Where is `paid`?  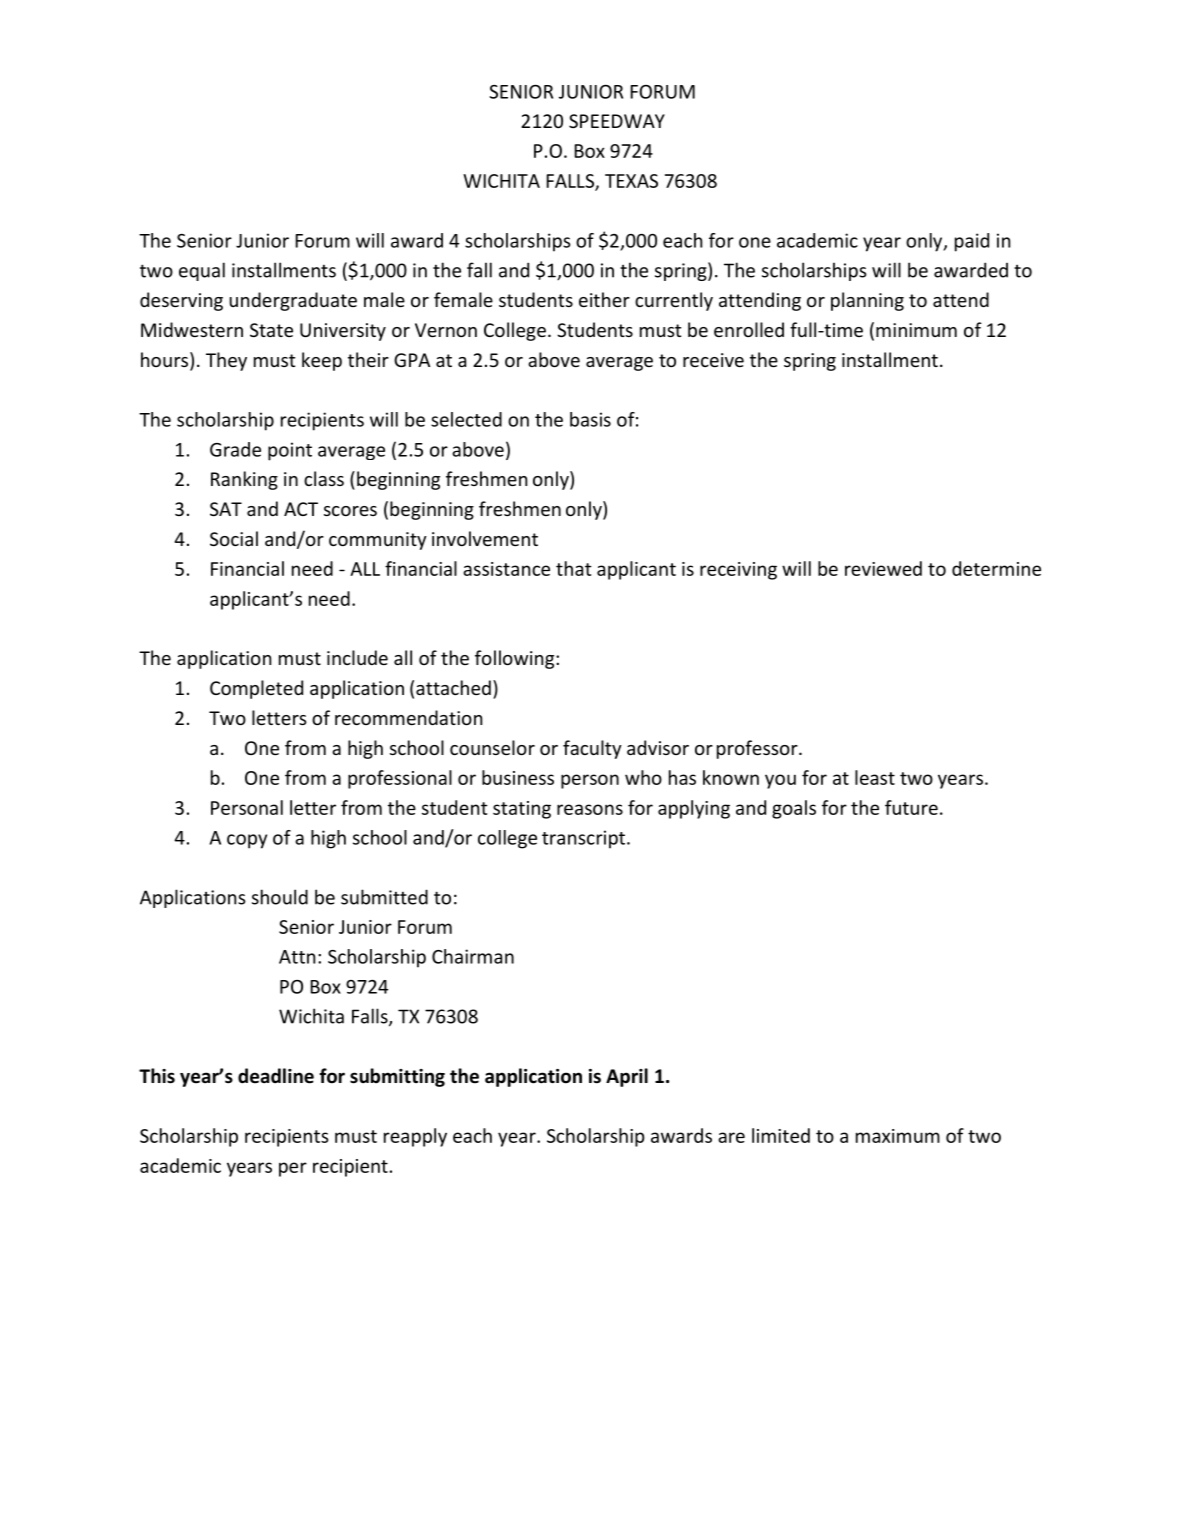 paid is located at coordinates (972, 242).
